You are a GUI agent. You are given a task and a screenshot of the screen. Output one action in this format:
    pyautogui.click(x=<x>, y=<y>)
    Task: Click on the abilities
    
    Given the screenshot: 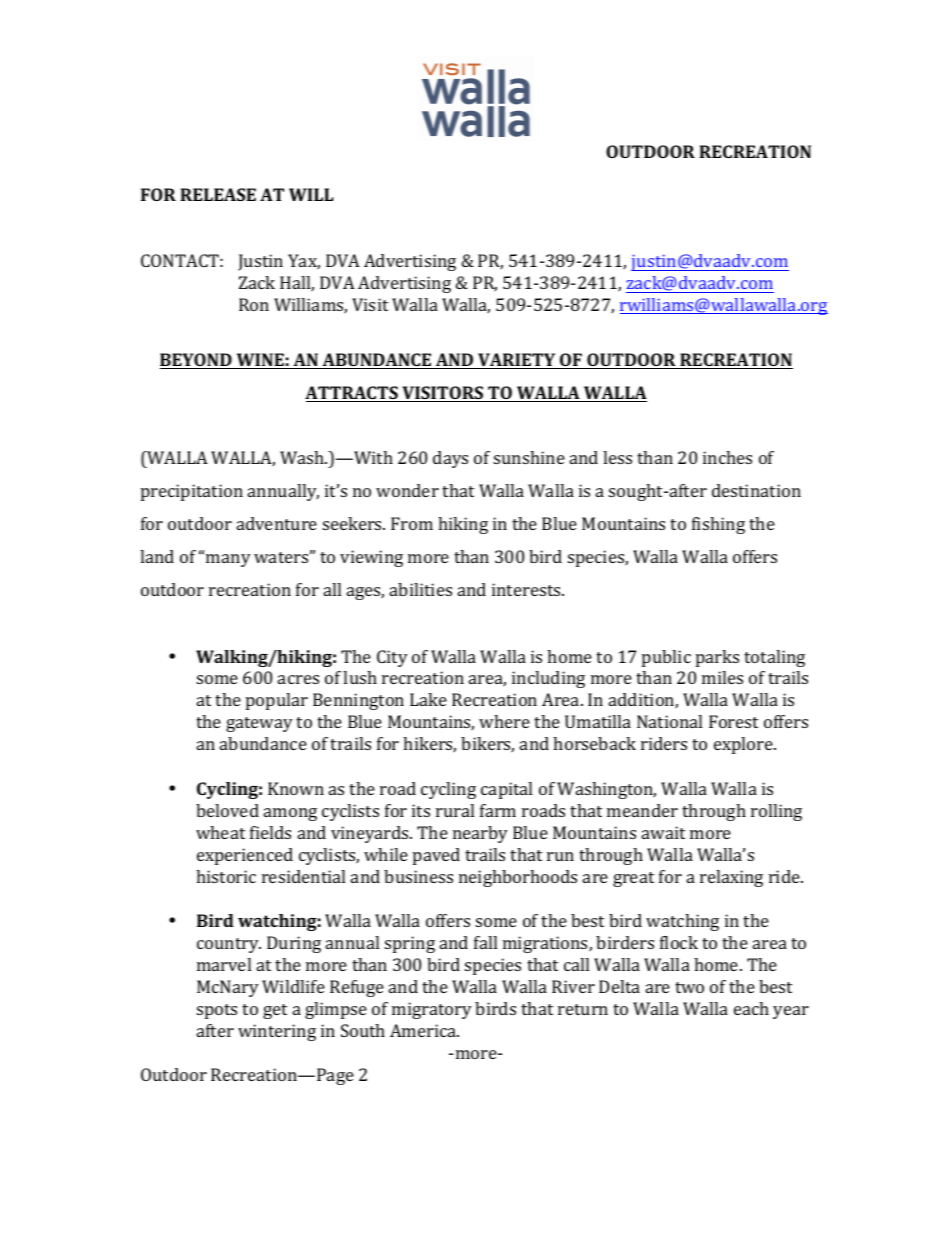 What is the action you would take?
    pyautogui.click(x=421, y=589)
